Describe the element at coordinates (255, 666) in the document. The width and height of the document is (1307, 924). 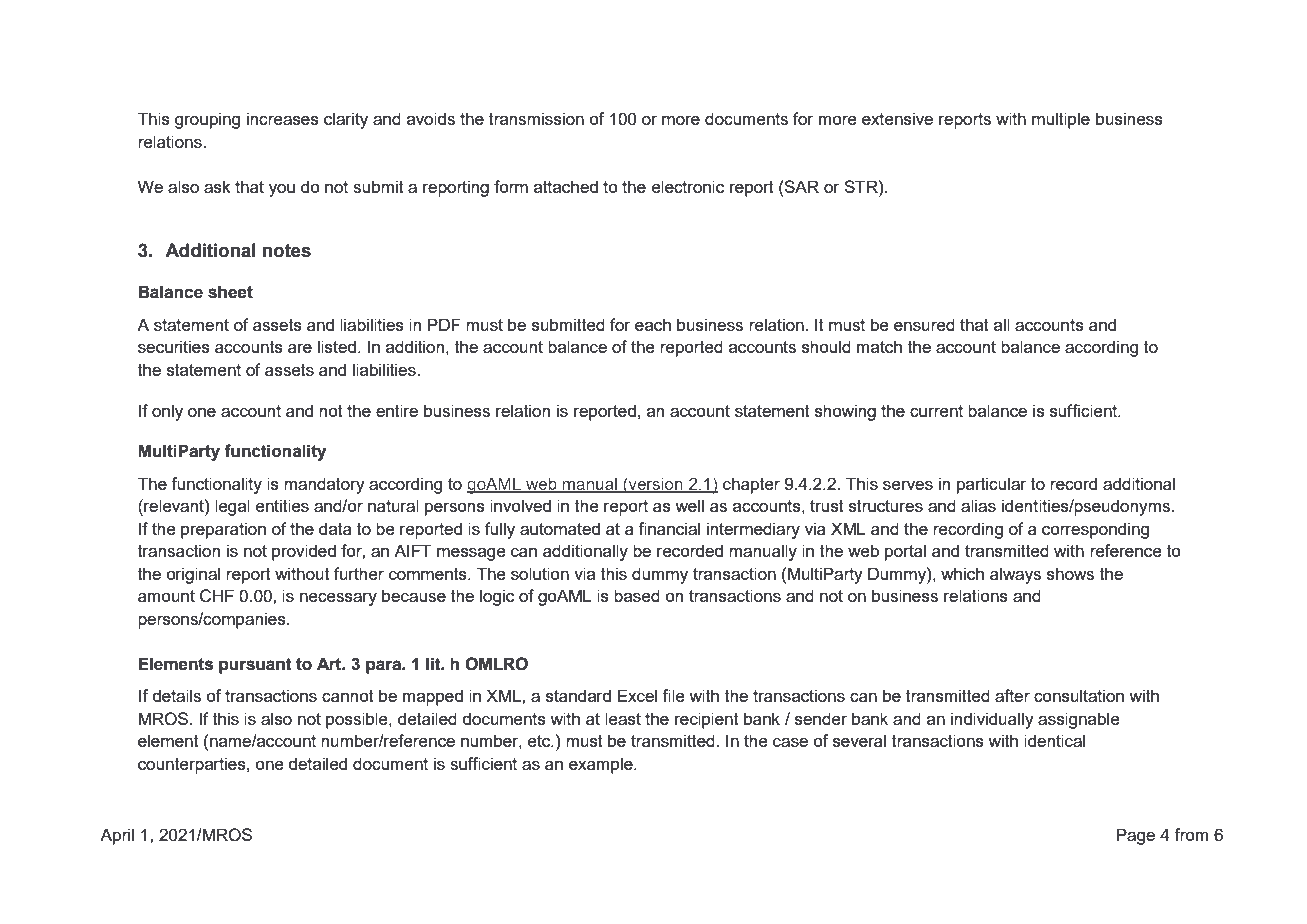
I see `pursuant` at that location.
